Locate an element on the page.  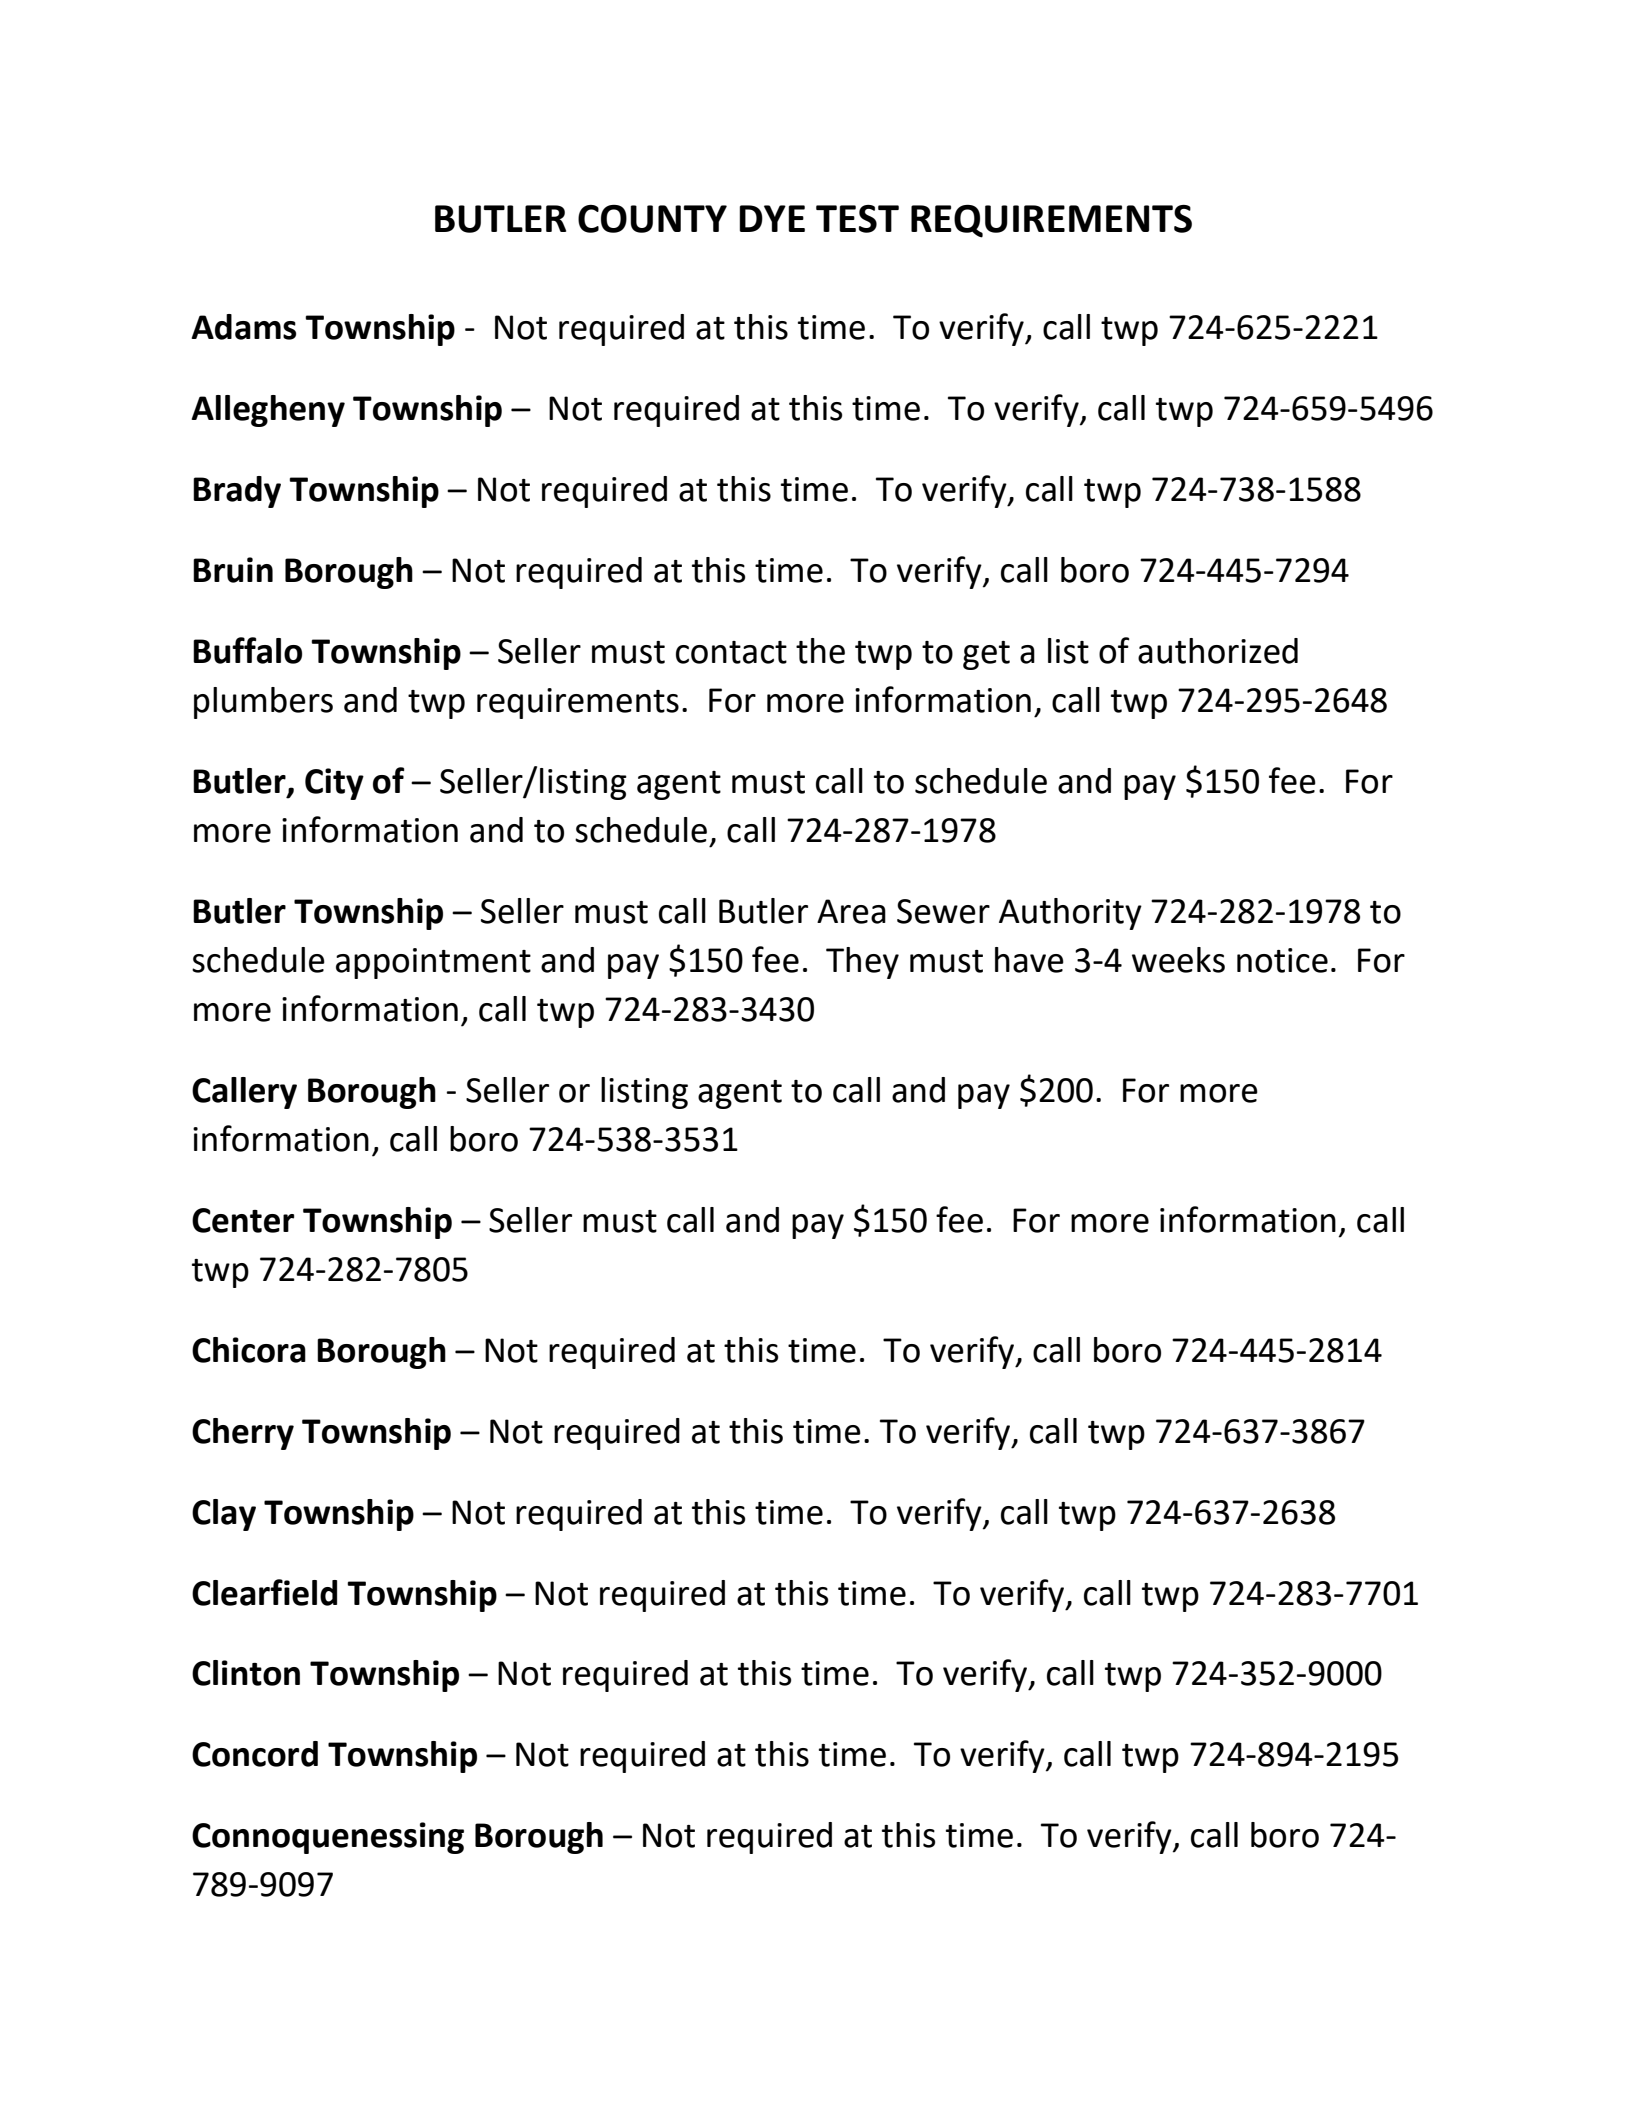
They is located at coordinates (862, 963).
